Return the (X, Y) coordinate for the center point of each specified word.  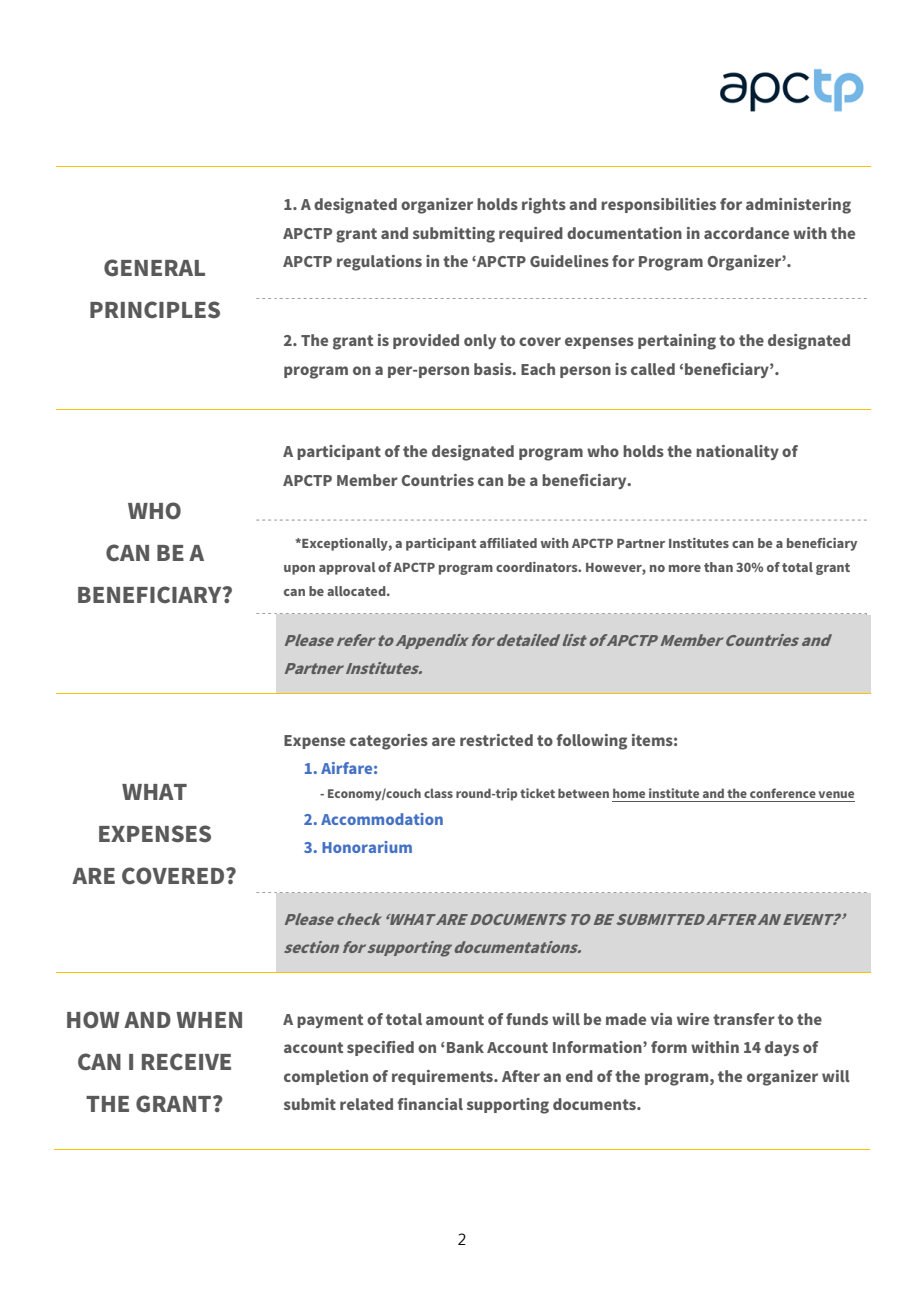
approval (347, 568)
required (531, 234)
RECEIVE (186, 1062)
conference (783, 793)
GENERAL (154, 268)
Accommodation (382, 819)
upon (299, 570)
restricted (496, 740)
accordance (746, 233)
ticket (537, 793)
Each (538, 369)
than (718, 567)
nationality (737, 452)
